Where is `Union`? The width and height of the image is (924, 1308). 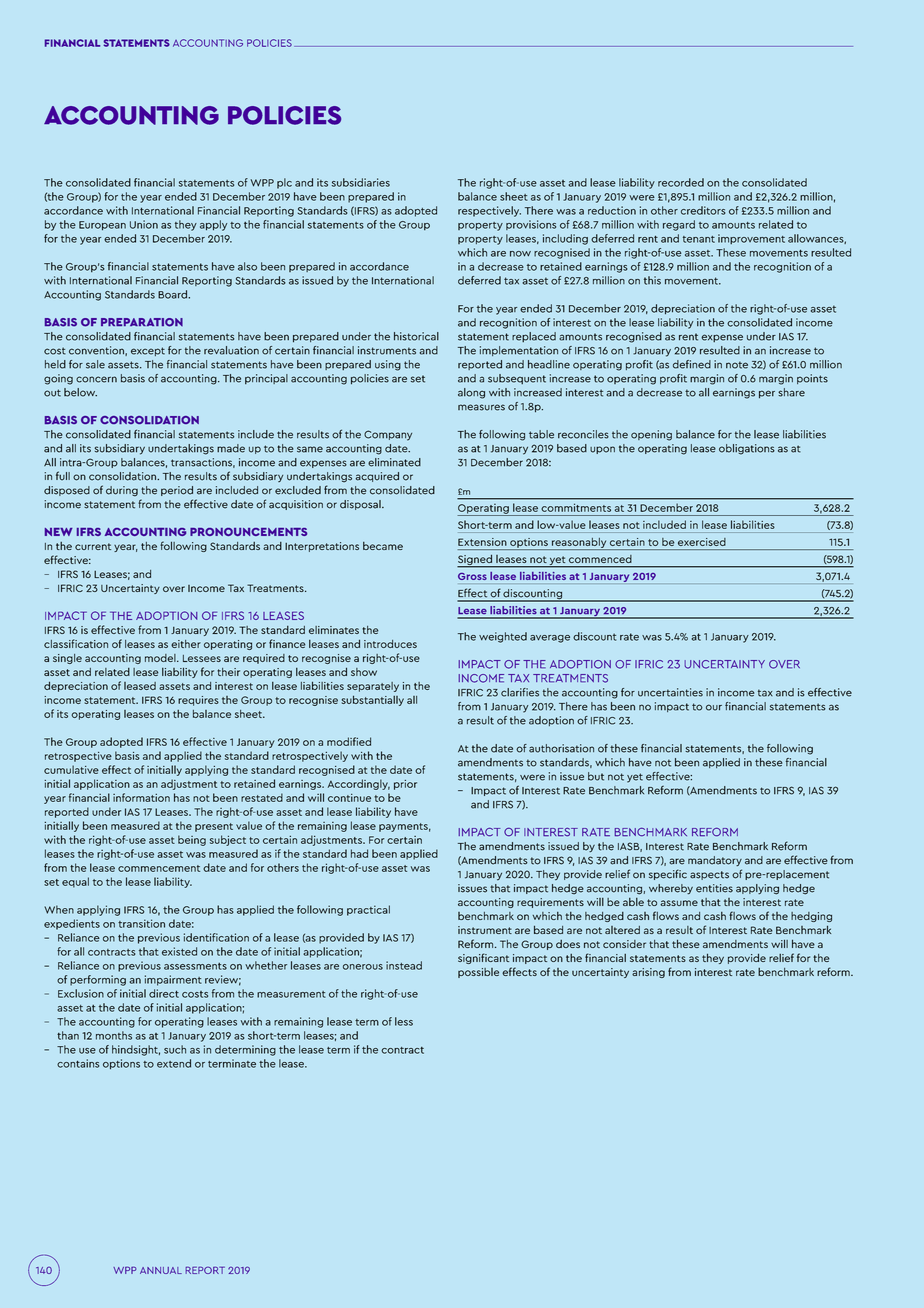
Union is located at coordinates (144, 224).
